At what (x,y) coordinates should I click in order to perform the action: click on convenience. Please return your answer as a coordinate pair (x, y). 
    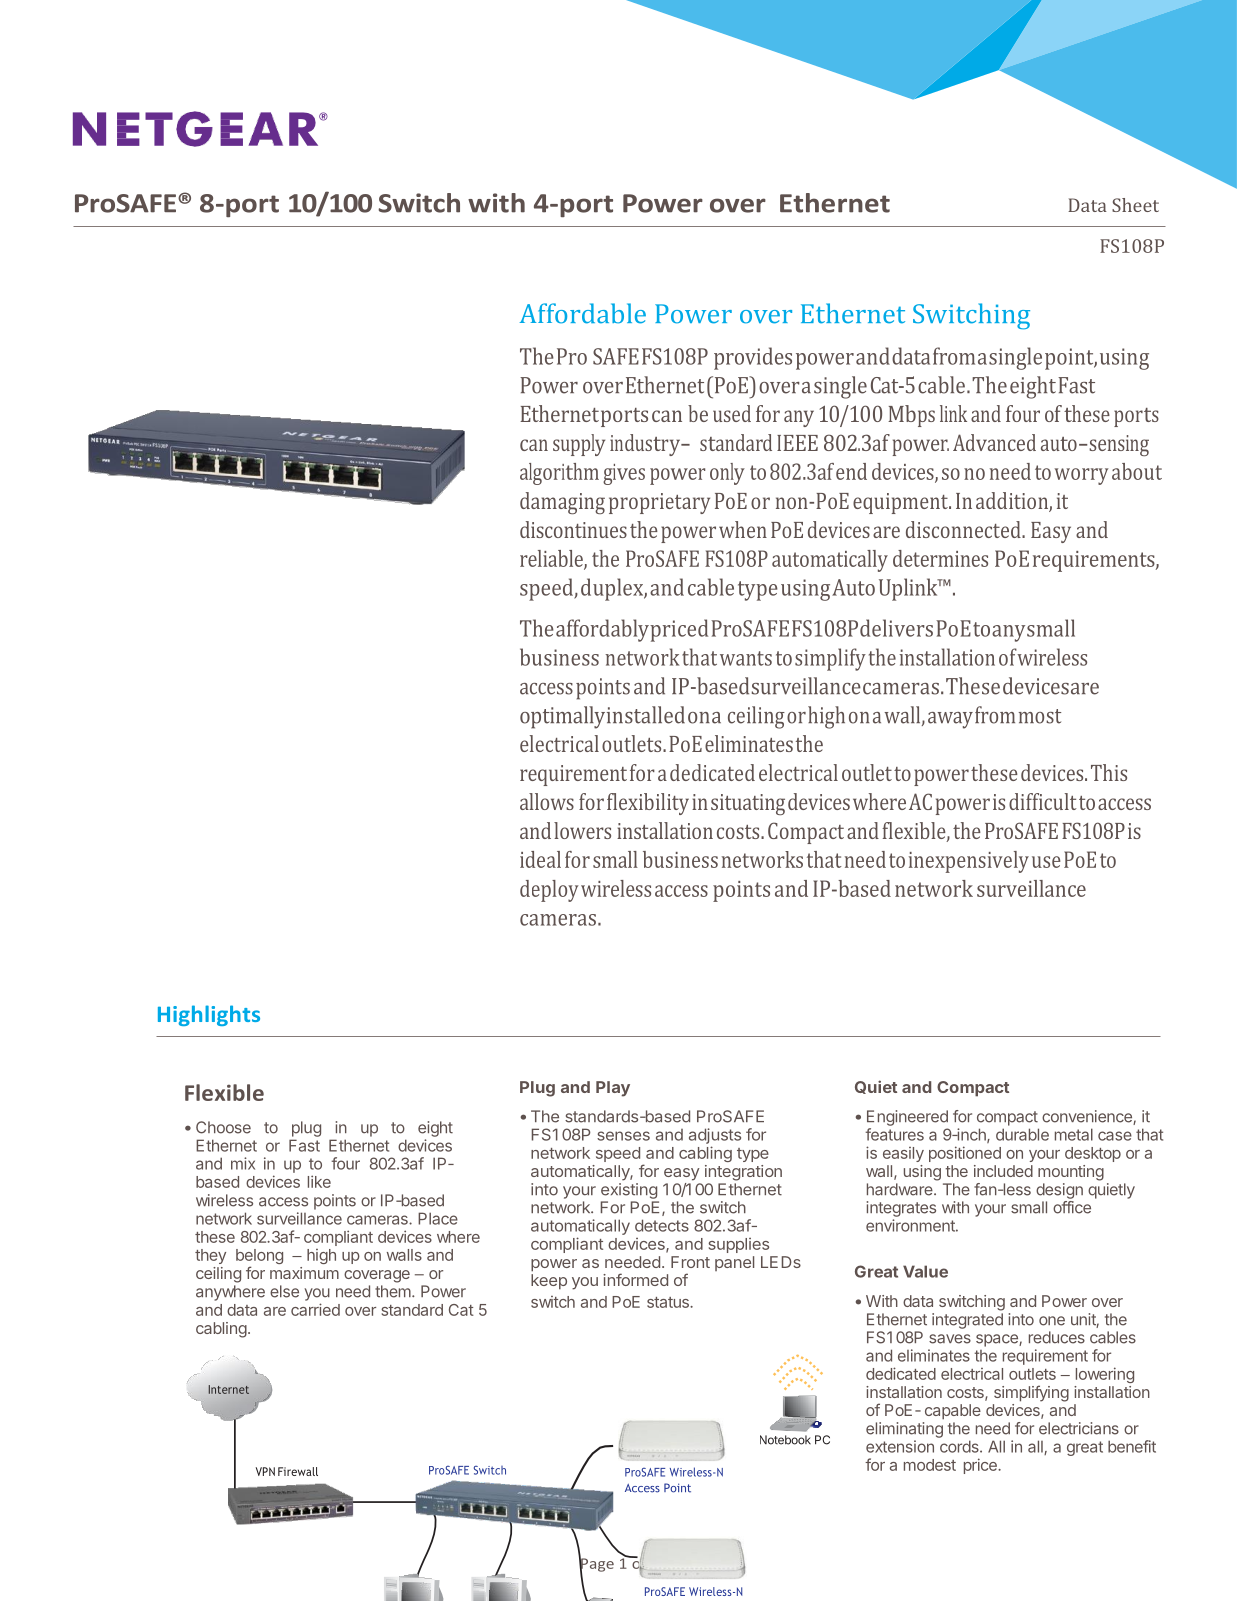
    Looking at the image, I should click on (1088, 1117).
